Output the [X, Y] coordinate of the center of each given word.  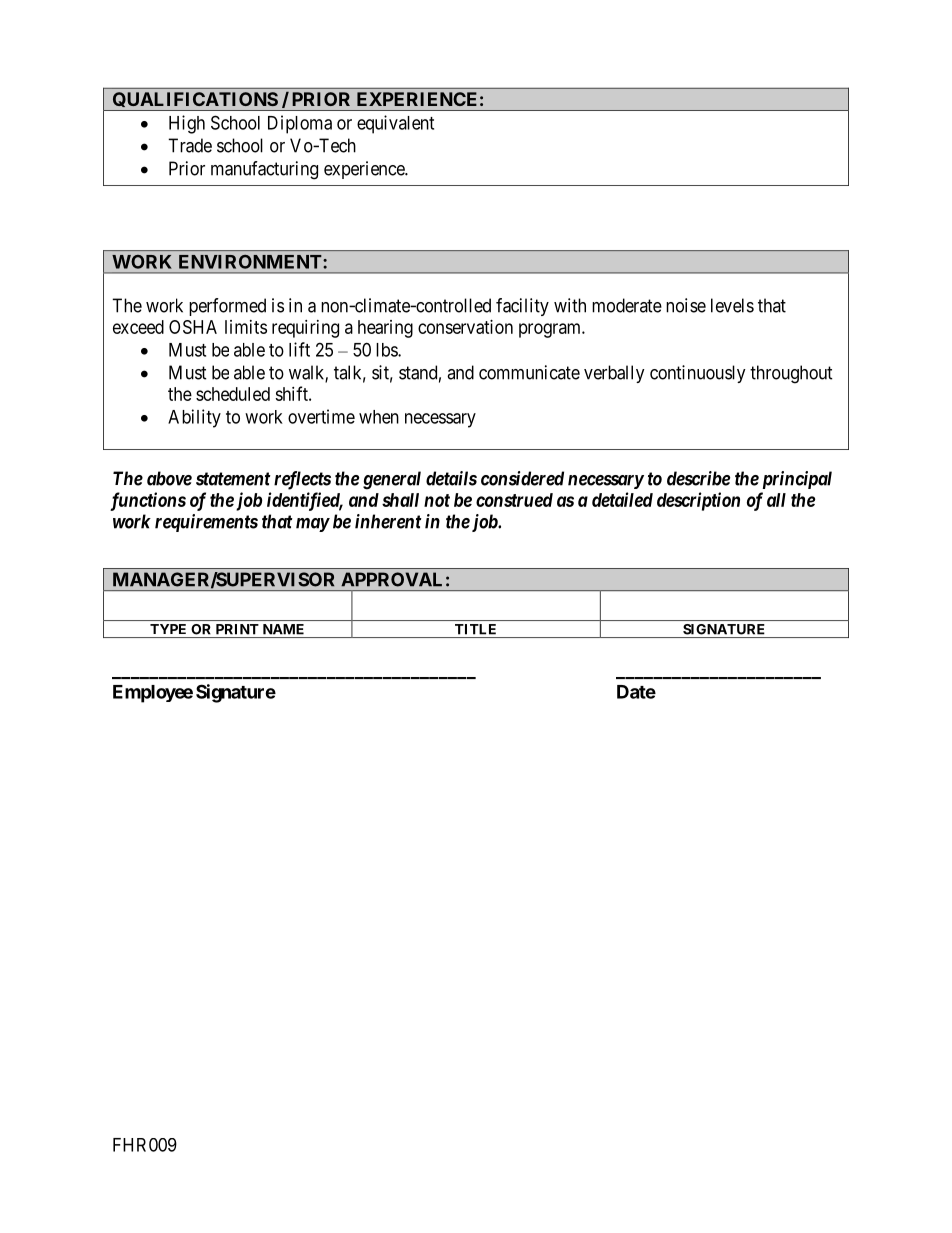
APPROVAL [391, 579]
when [379, 417]
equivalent [395, 124]
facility [522, 307]
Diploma [300, 124]
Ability [194, 418]
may [313, 525]
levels [732, 305]
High [187, 124]
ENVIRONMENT [251, 262]
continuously [698, 374]
